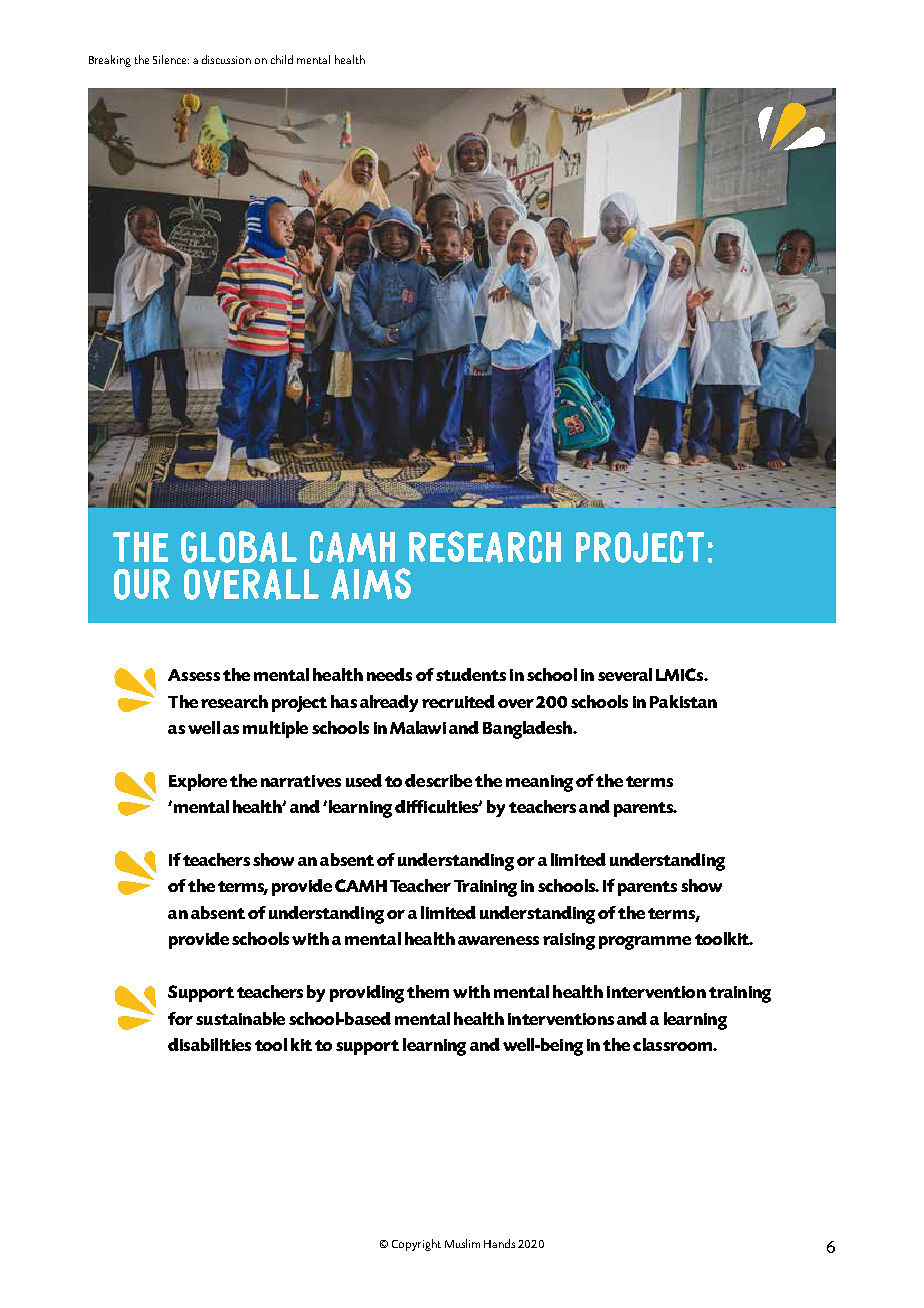 The width and height of the page is (924, 1308). Describe the element at coordinates (625, 674) in the page. I see `several` at that location.
